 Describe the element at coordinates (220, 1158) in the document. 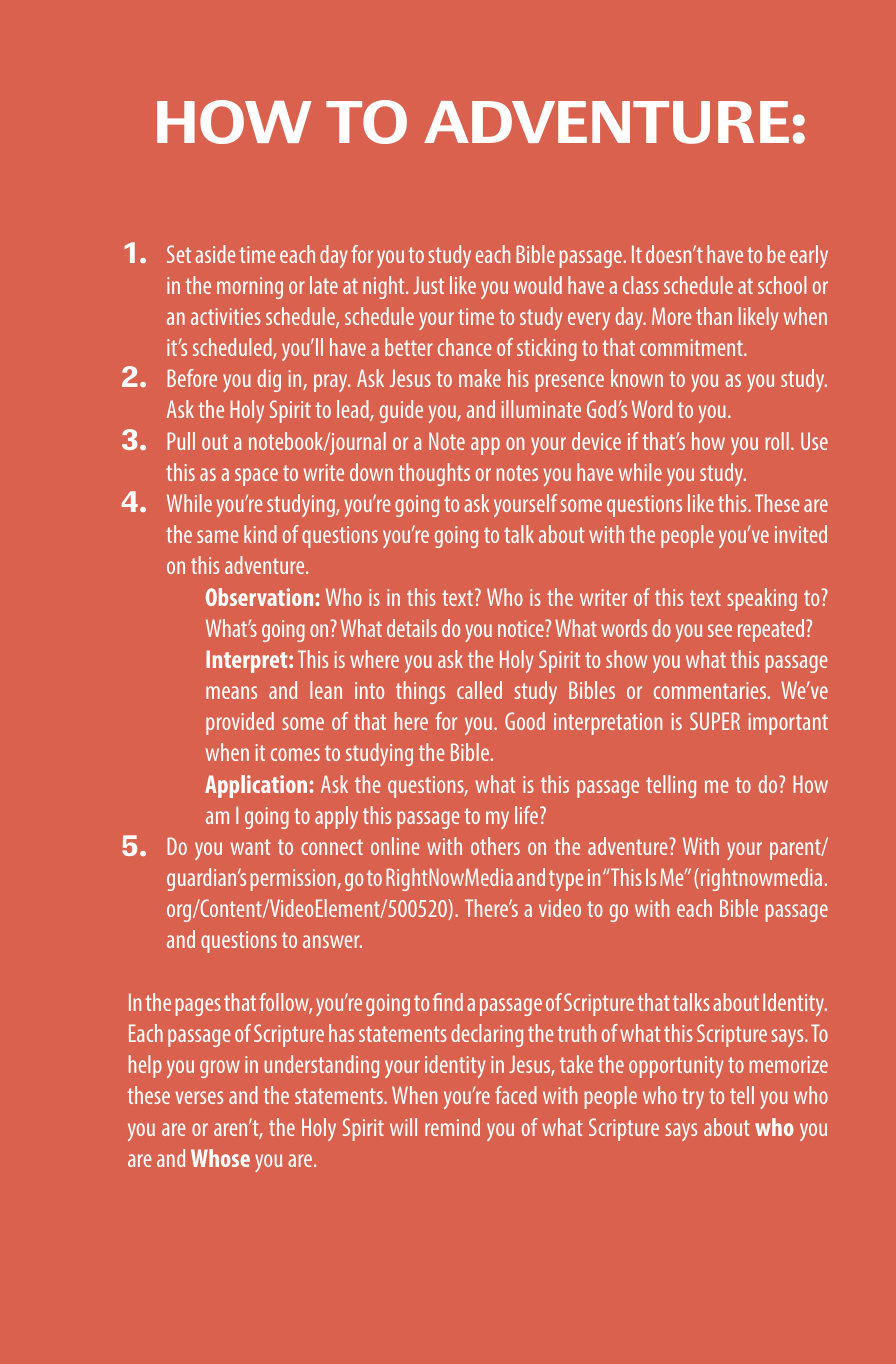

I see `Whose` at that location.
